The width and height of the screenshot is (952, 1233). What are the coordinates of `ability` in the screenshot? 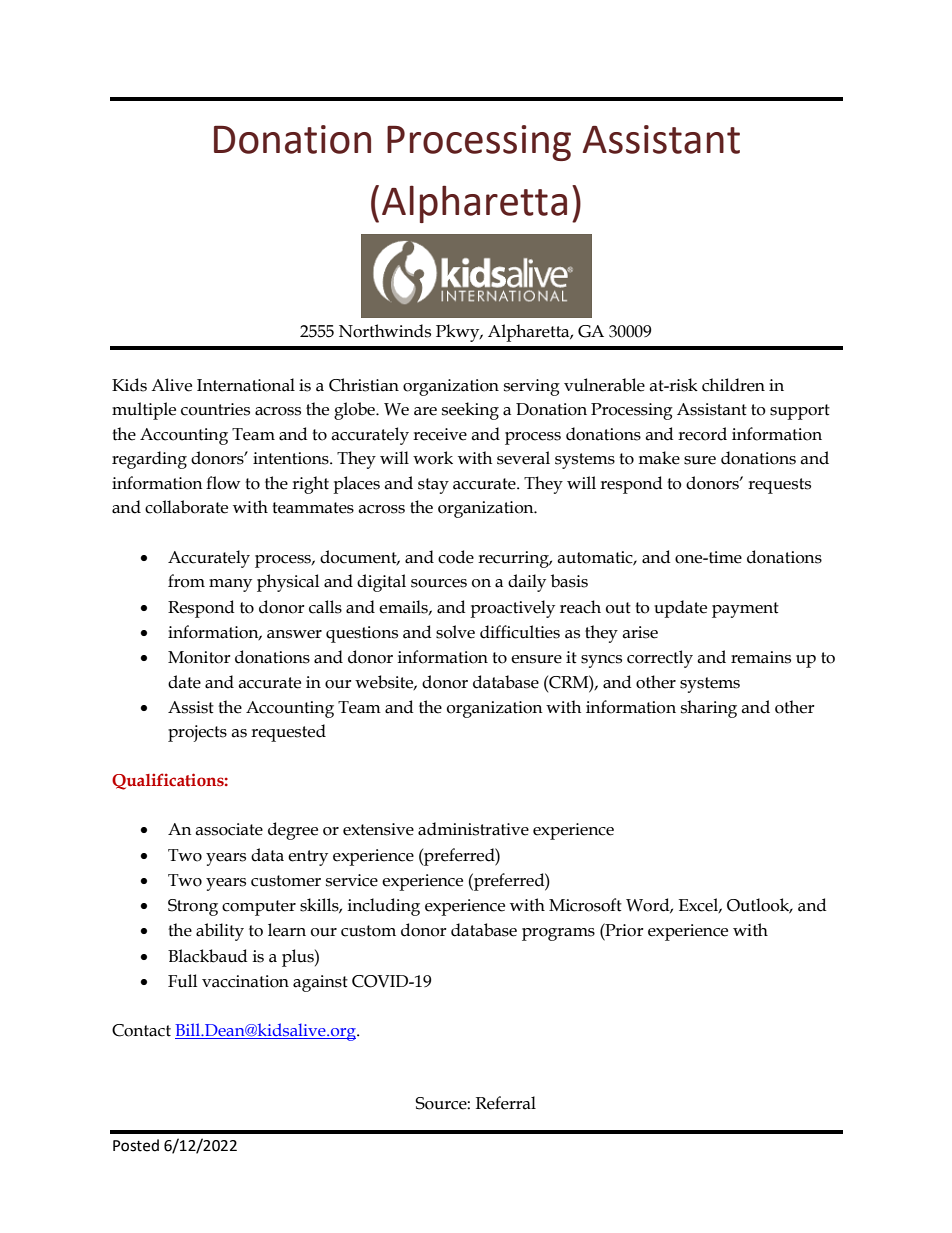 It's located at (220, 932).
